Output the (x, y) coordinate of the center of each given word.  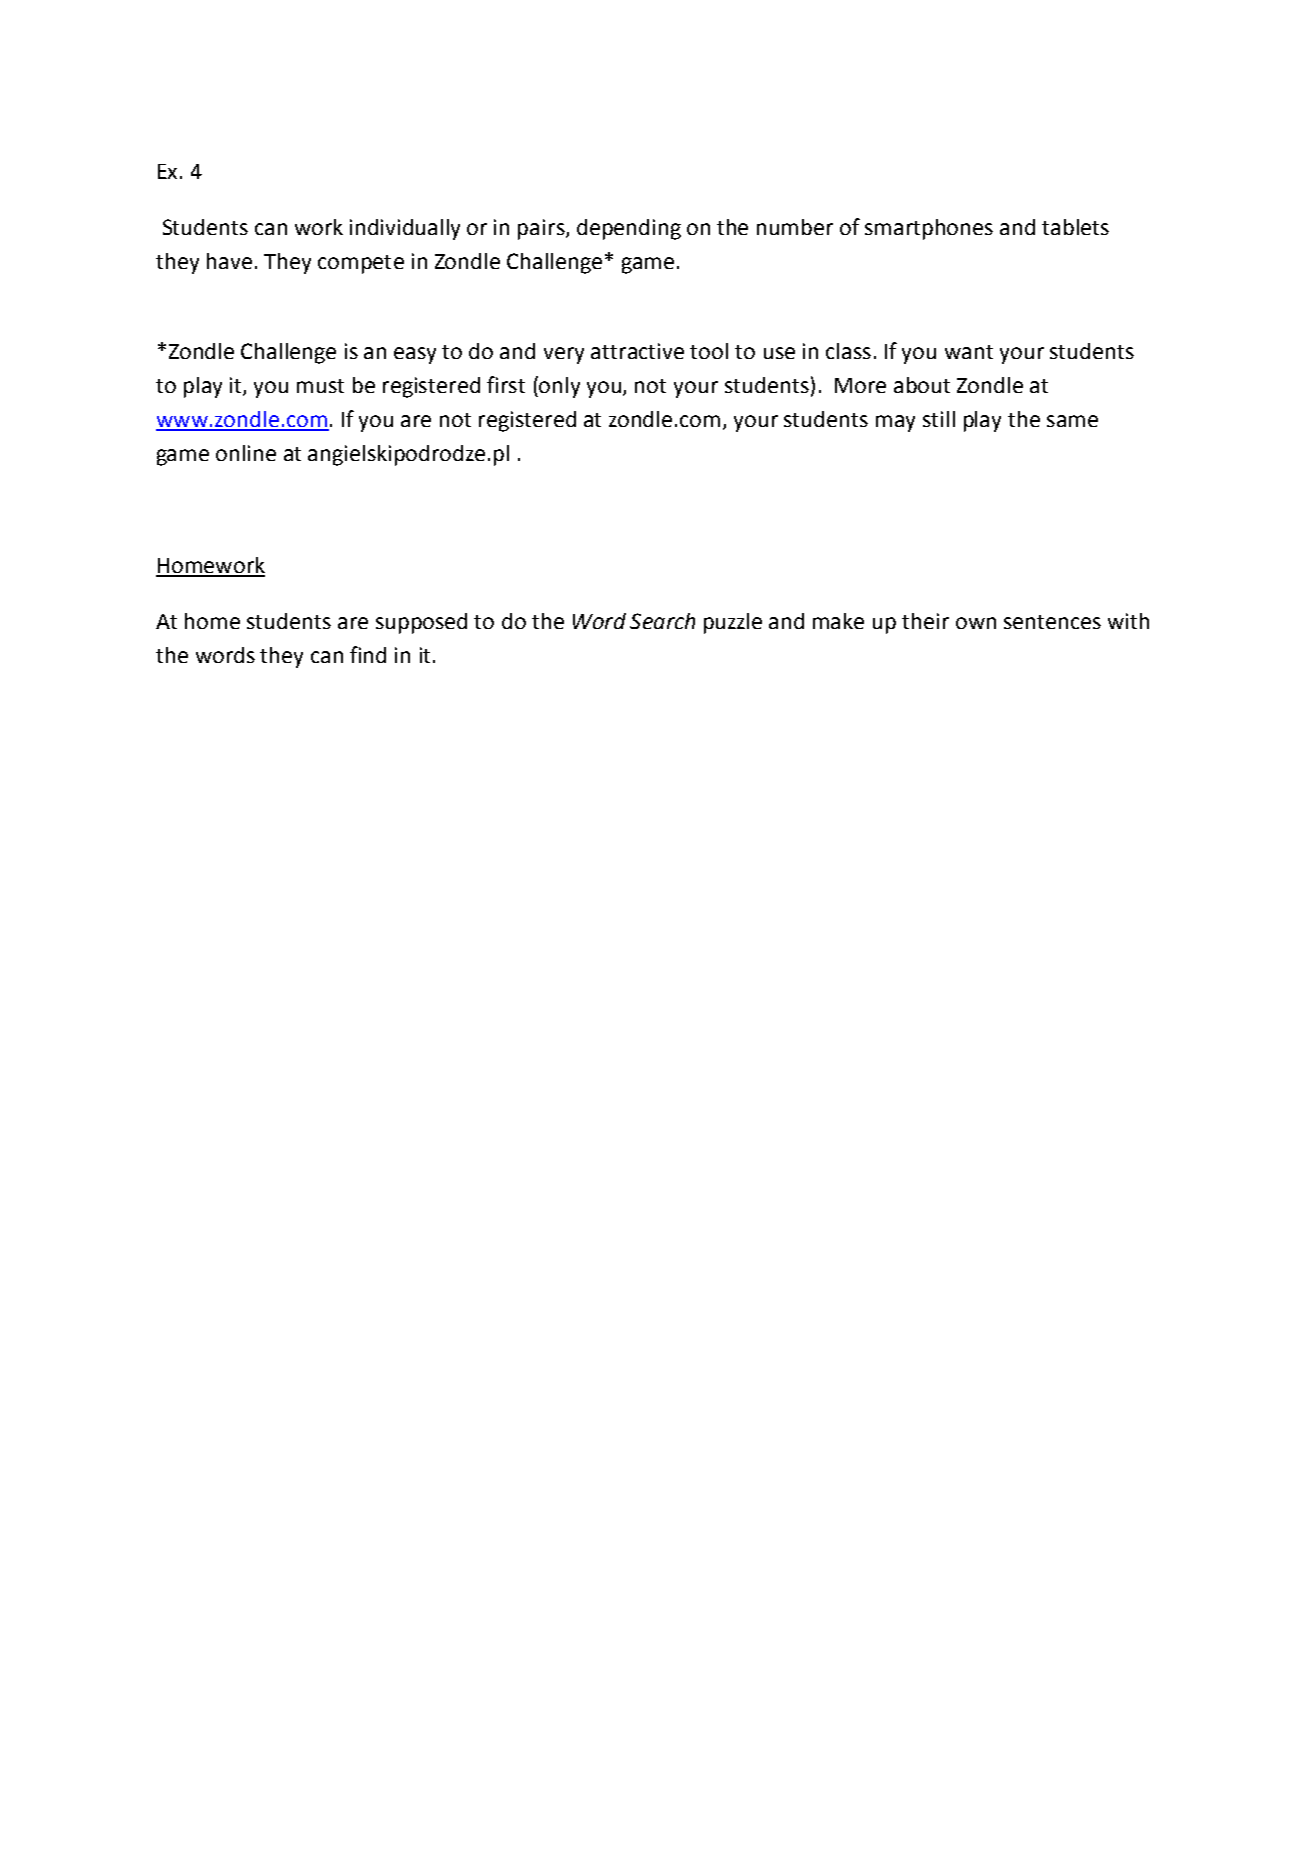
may (895, 423)
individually (405, 229)
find (368, 654)
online (246, 453)
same (1072, 421)
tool (709, 351)
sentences (1052, 622)
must (320, 386)
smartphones (929, 229)
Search (662, 621)
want (969, 352)
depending (629, 229)
